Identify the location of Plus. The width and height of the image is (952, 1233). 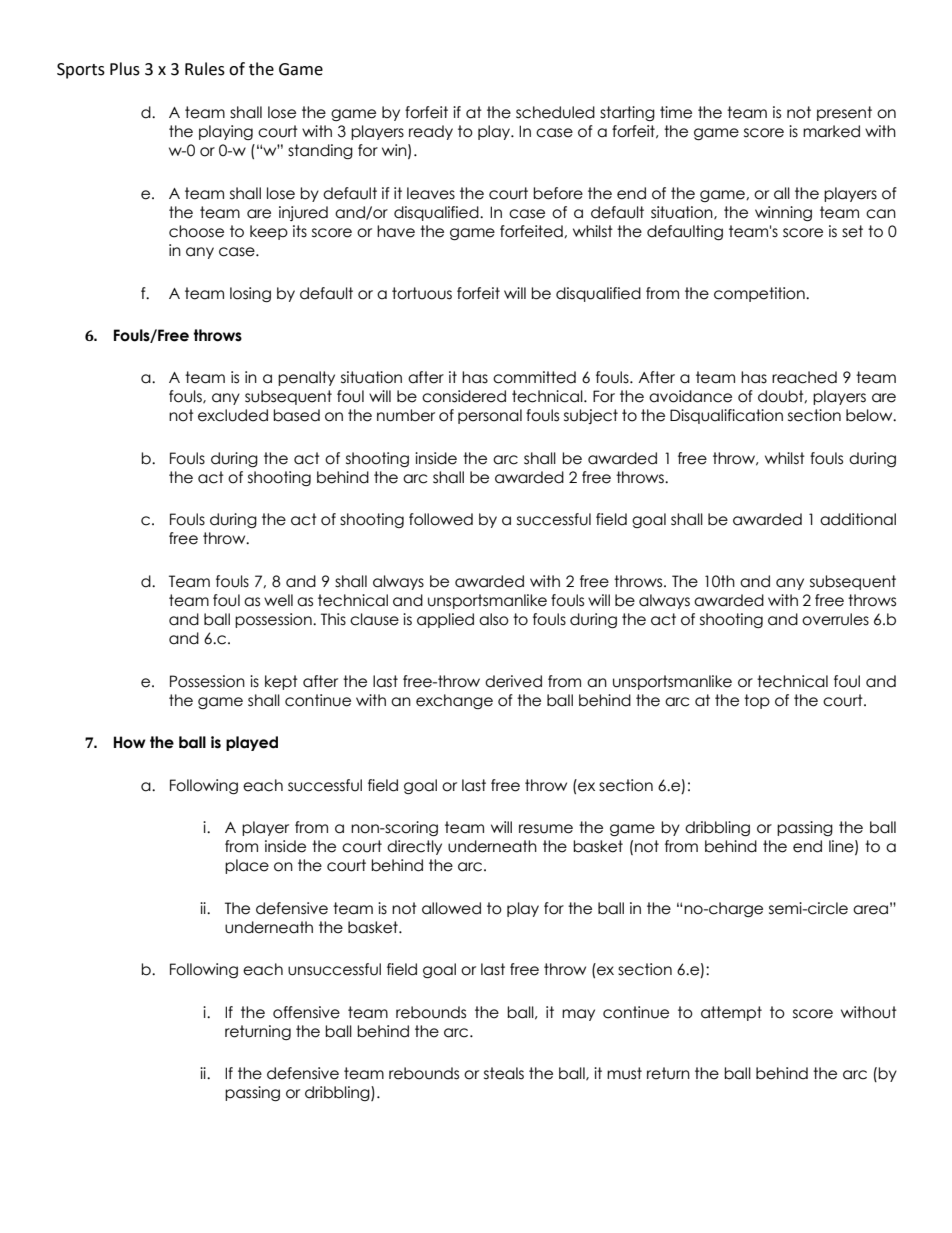
(125, 69).
